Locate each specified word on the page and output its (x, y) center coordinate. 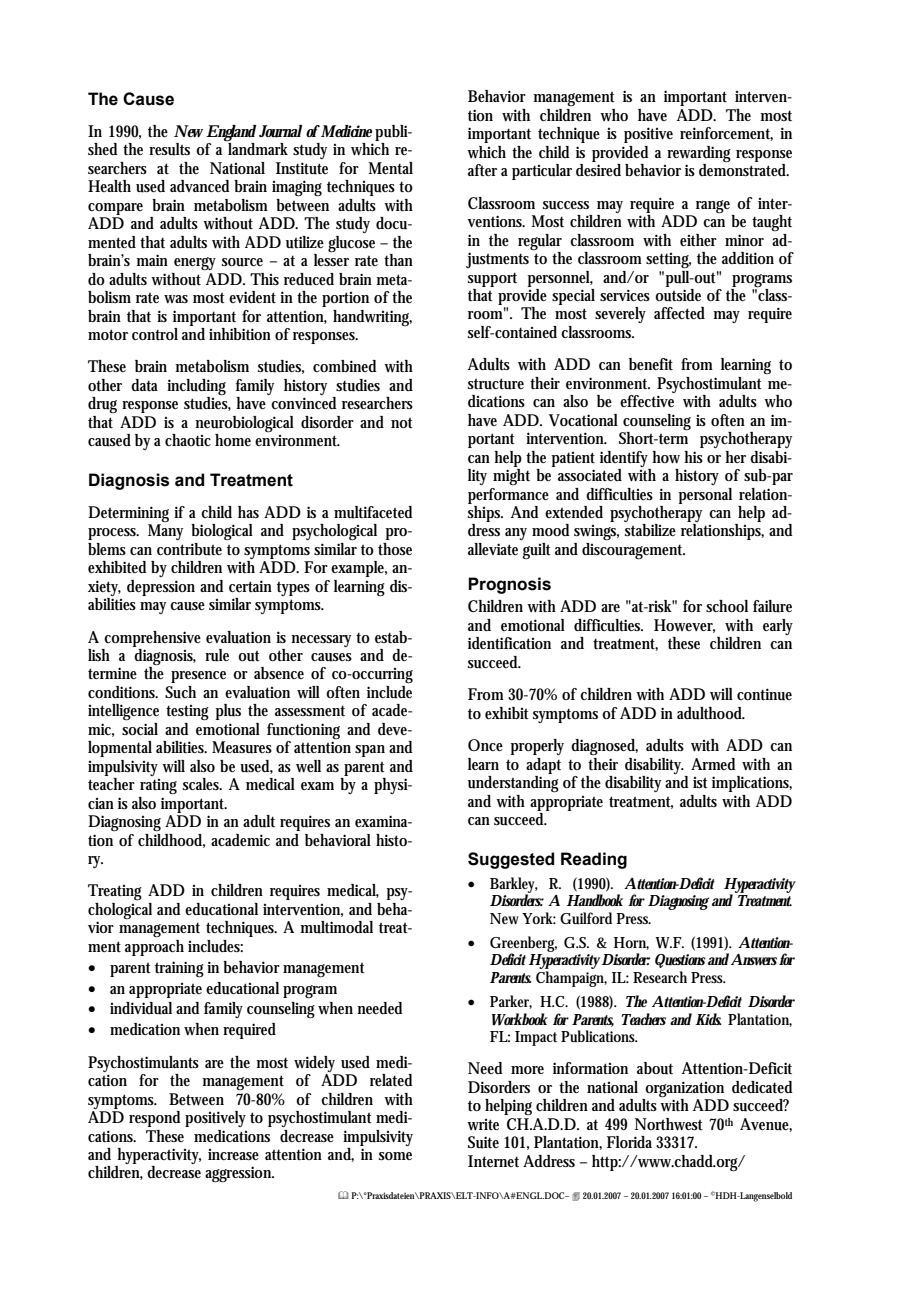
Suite (483, 1142)
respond (155, 1119)
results (169, 149)
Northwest (669, 1124)
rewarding (699, 154)
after (482, 170)
